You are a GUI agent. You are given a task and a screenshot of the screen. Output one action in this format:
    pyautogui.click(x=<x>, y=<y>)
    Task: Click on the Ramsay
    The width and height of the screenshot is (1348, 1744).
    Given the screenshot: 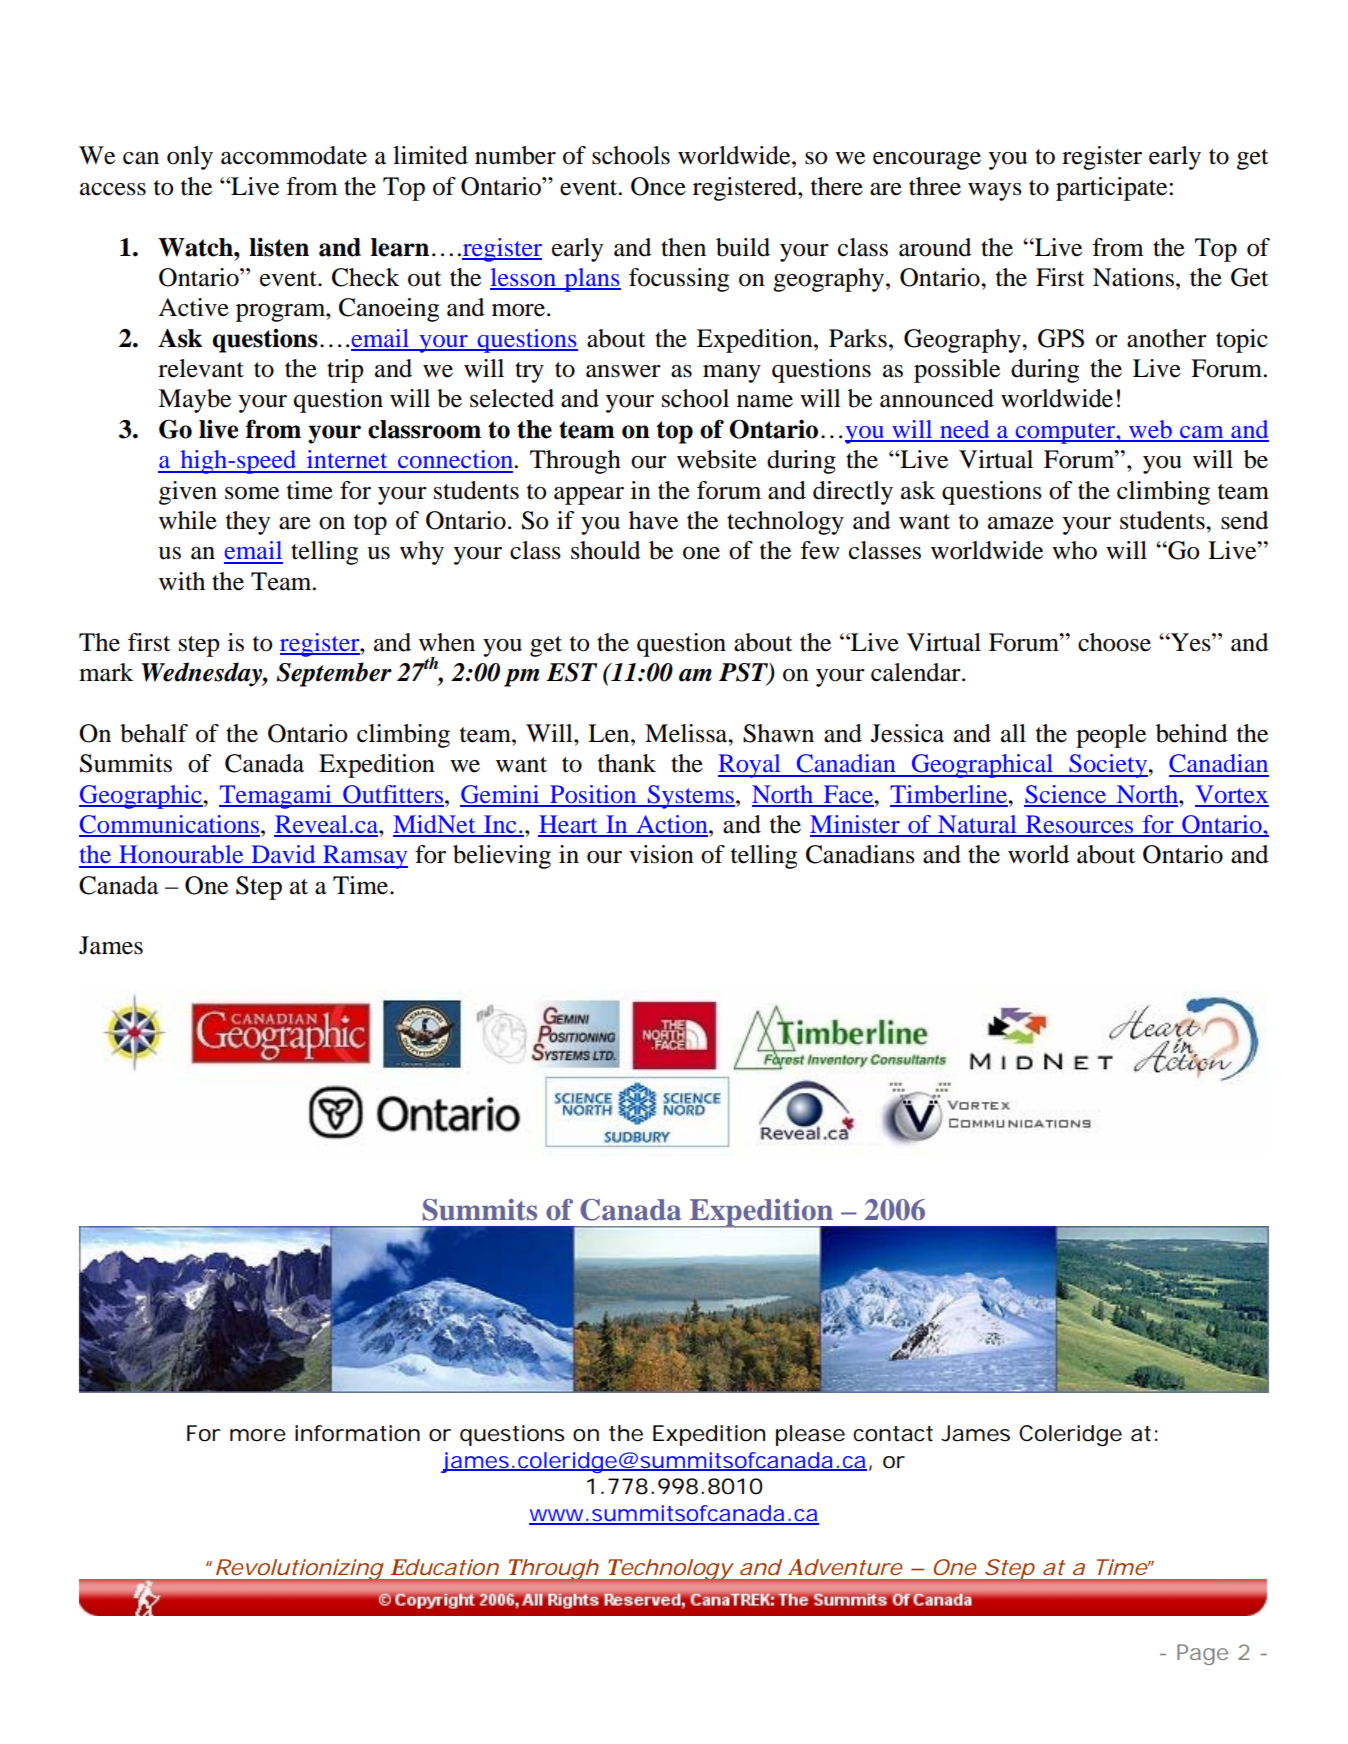 What is the action you would take?
    pyautogui.click(x=364, y=857)
